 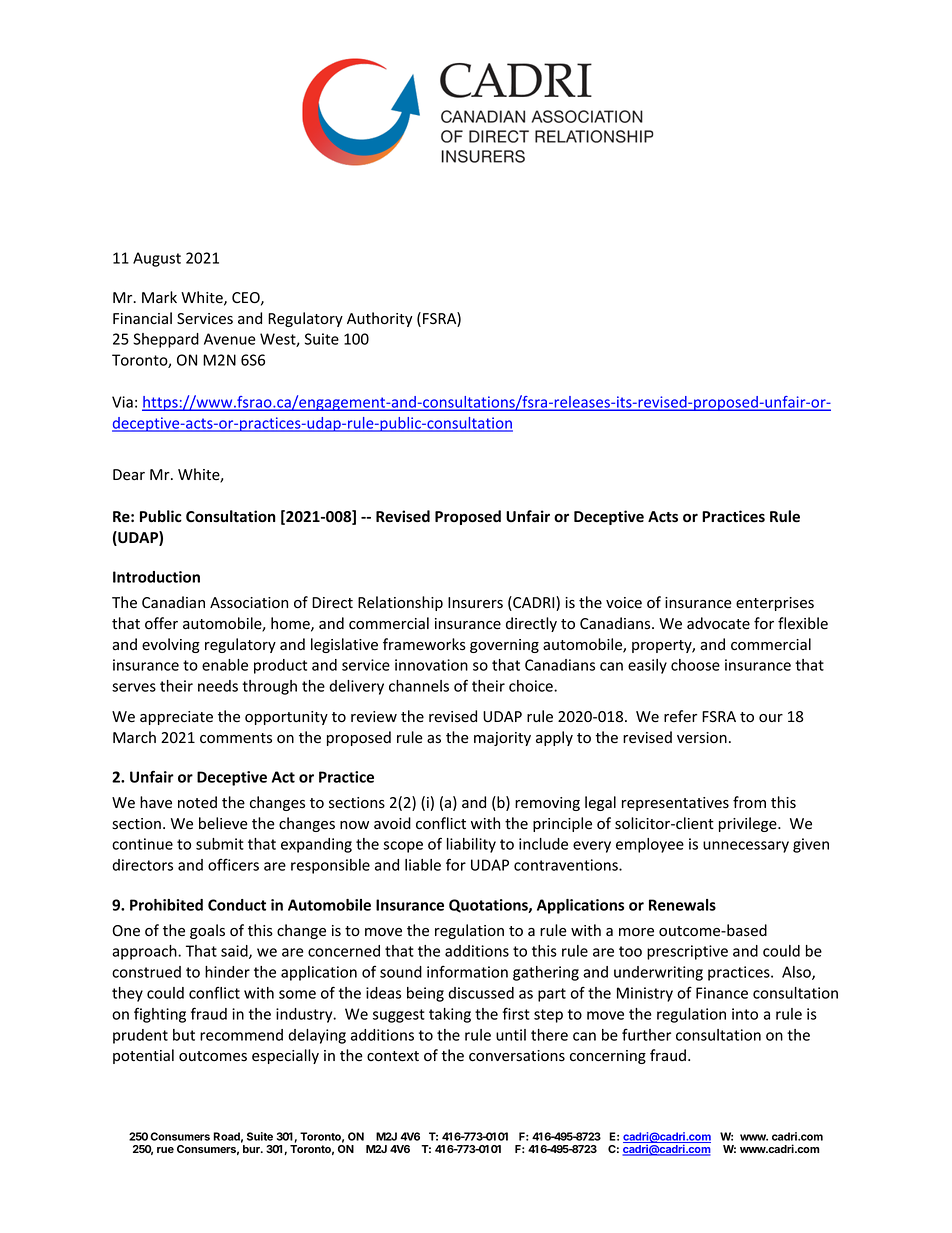 I want to click on taking, so click(x=450, y=1015).
